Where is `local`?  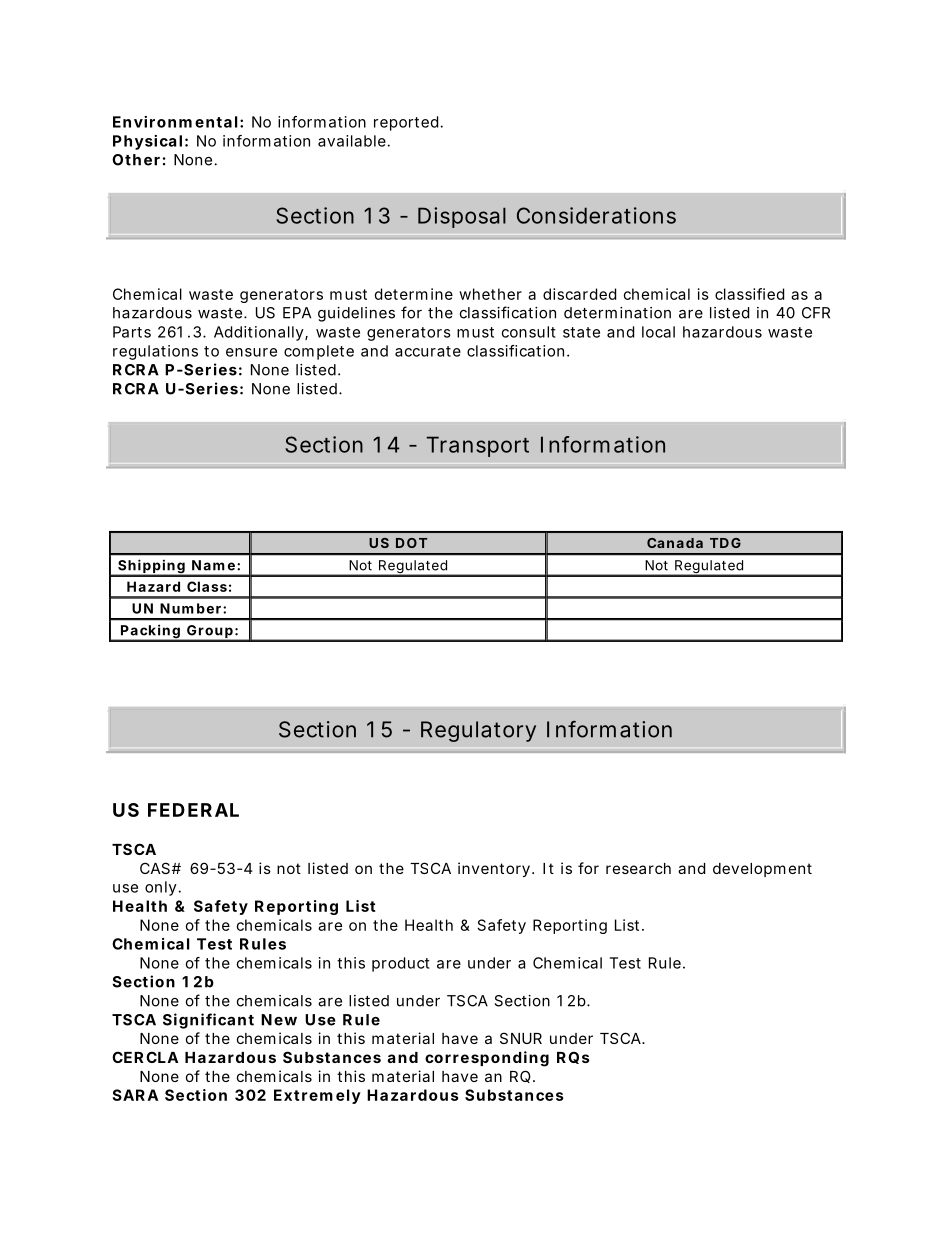 local is located at coordinates (658, 332).
